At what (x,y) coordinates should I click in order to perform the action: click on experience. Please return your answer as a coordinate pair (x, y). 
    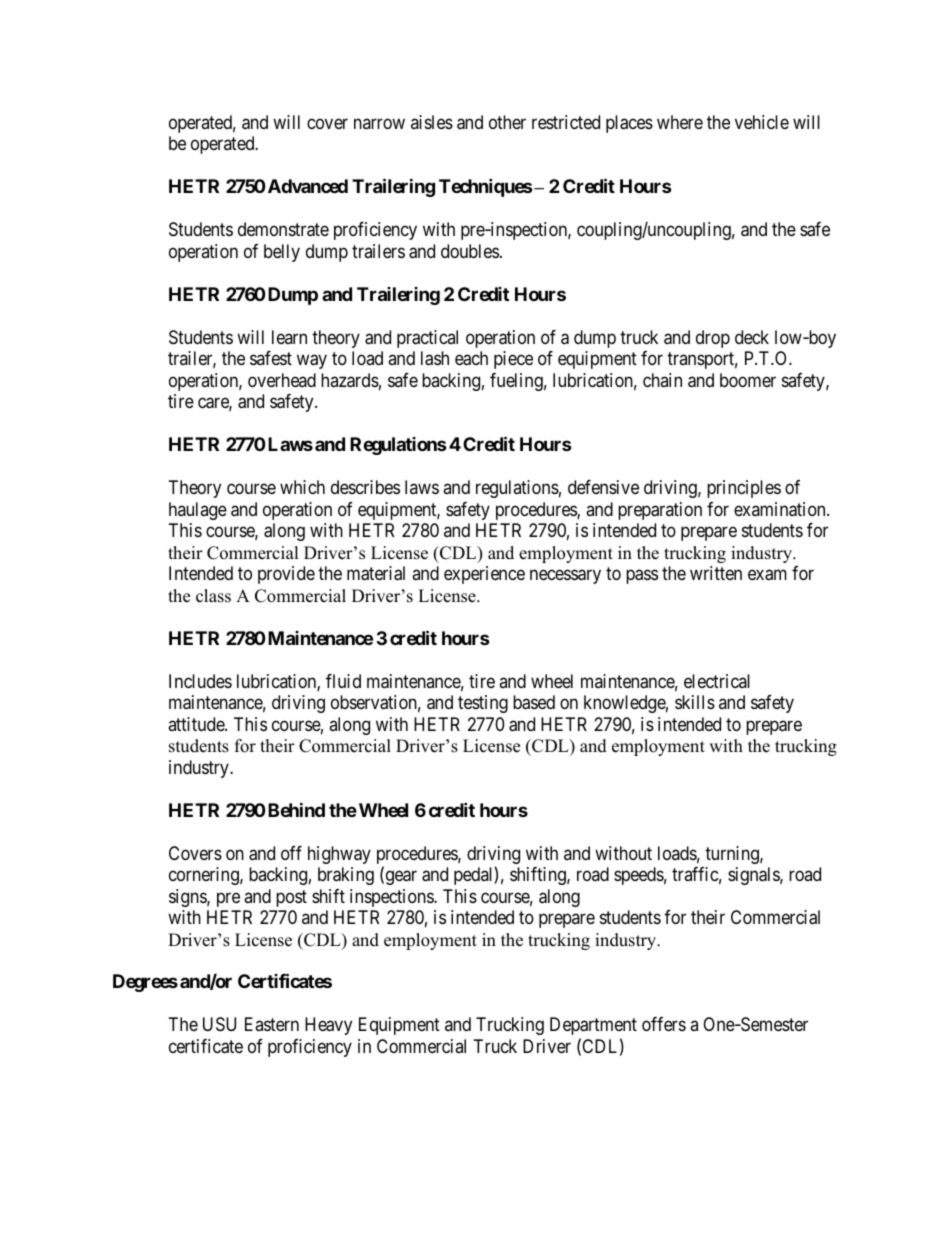
    Looking at the image, I should click on (484, 575).
